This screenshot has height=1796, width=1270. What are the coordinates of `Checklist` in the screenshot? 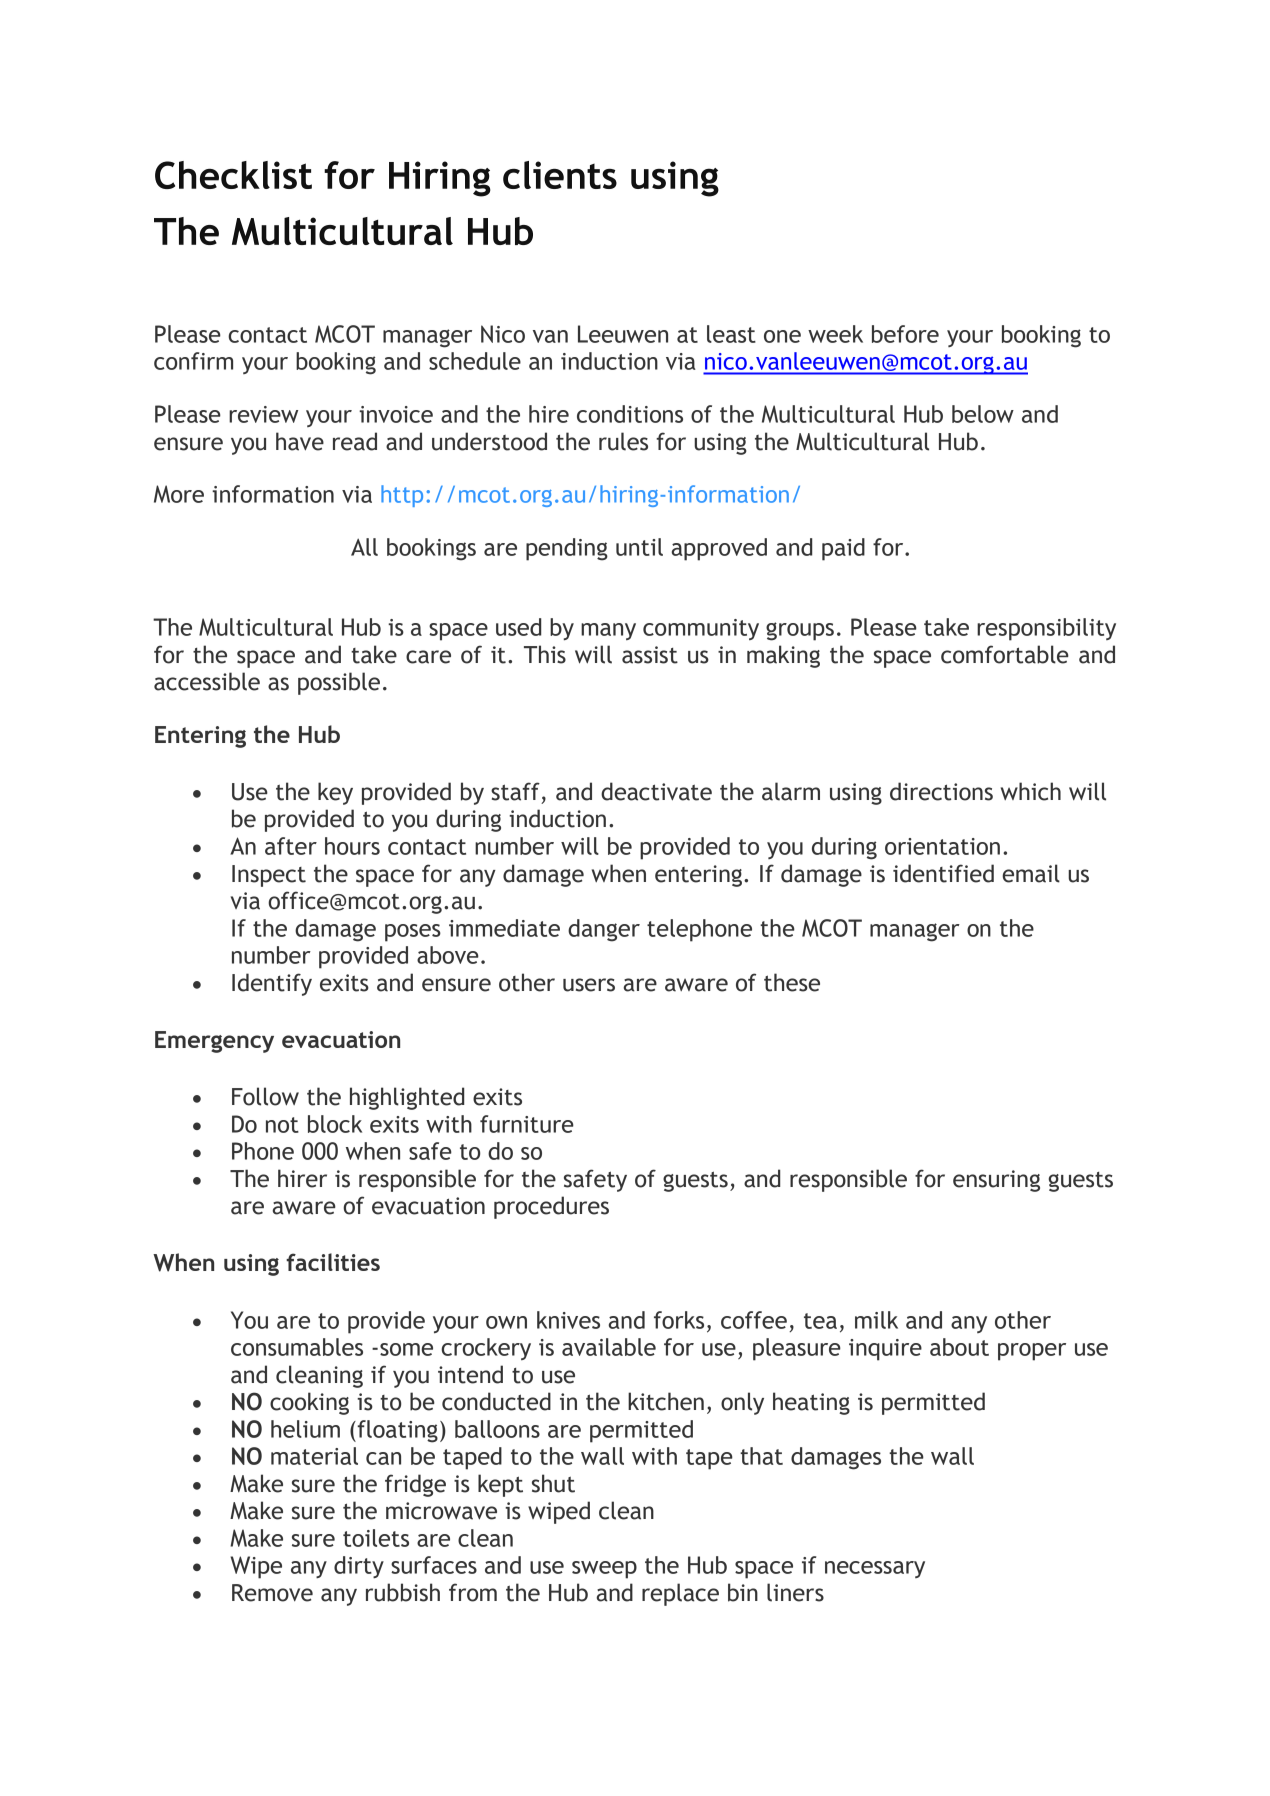 It's located at (233, 175).
